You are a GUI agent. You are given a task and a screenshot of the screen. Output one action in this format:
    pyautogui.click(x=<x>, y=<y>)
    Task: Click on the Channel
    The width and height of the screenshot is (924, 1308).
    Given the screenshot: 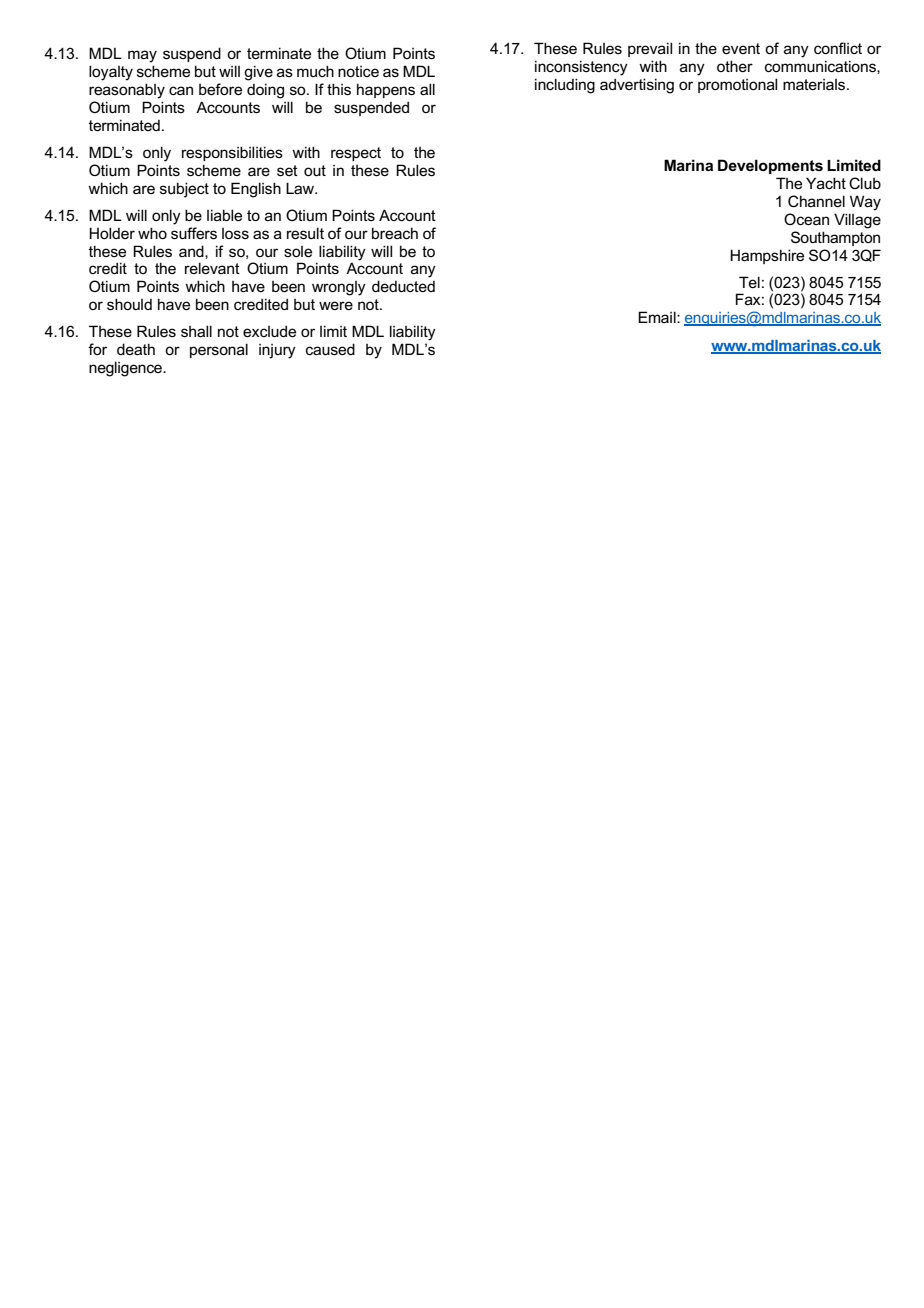 What is the action you would take?
    pyautogui.click(x=816, y=201)
